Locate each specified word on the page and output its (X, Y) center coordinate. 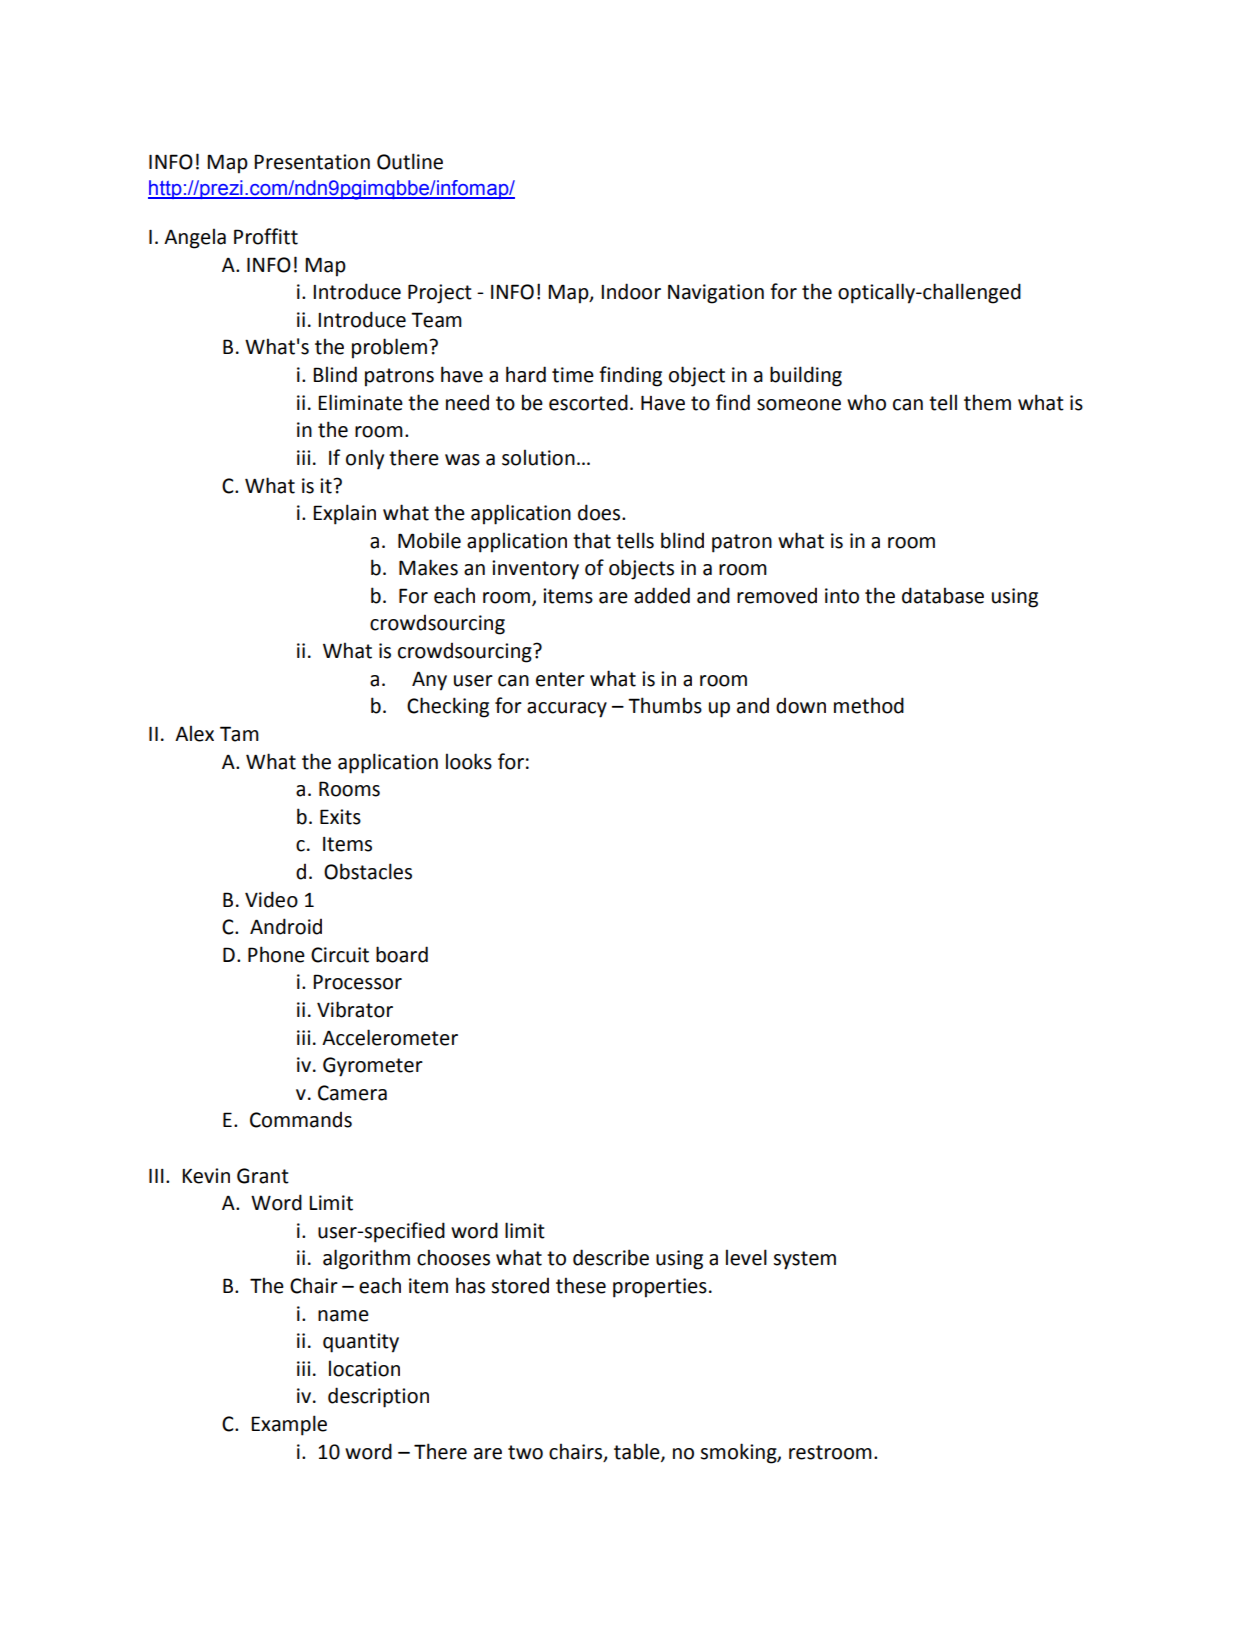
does (600, 512)
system (804, 1260)
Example (289, 1425)
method (869, 705)
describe (611, 1257)
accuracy (567, 710)
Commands (301, 1119)
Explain (344, 514)
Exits (340, 817)
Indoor (631, 291)
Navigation (716, 294)
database (943, 595)
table (638, 1452)
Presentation (312, 162)
